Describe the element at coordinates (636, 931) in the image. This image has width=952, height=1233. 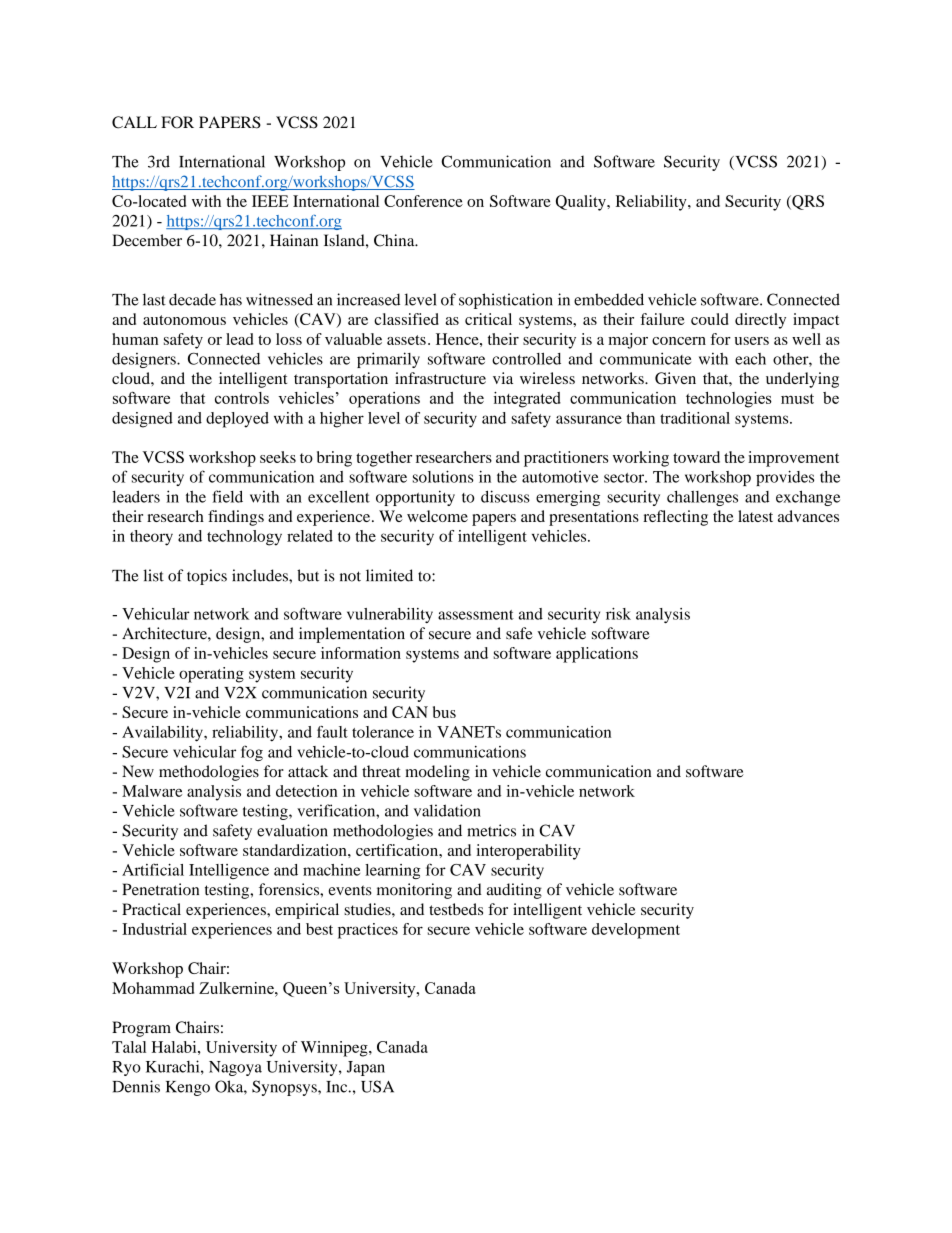
I see `development` at that location.
